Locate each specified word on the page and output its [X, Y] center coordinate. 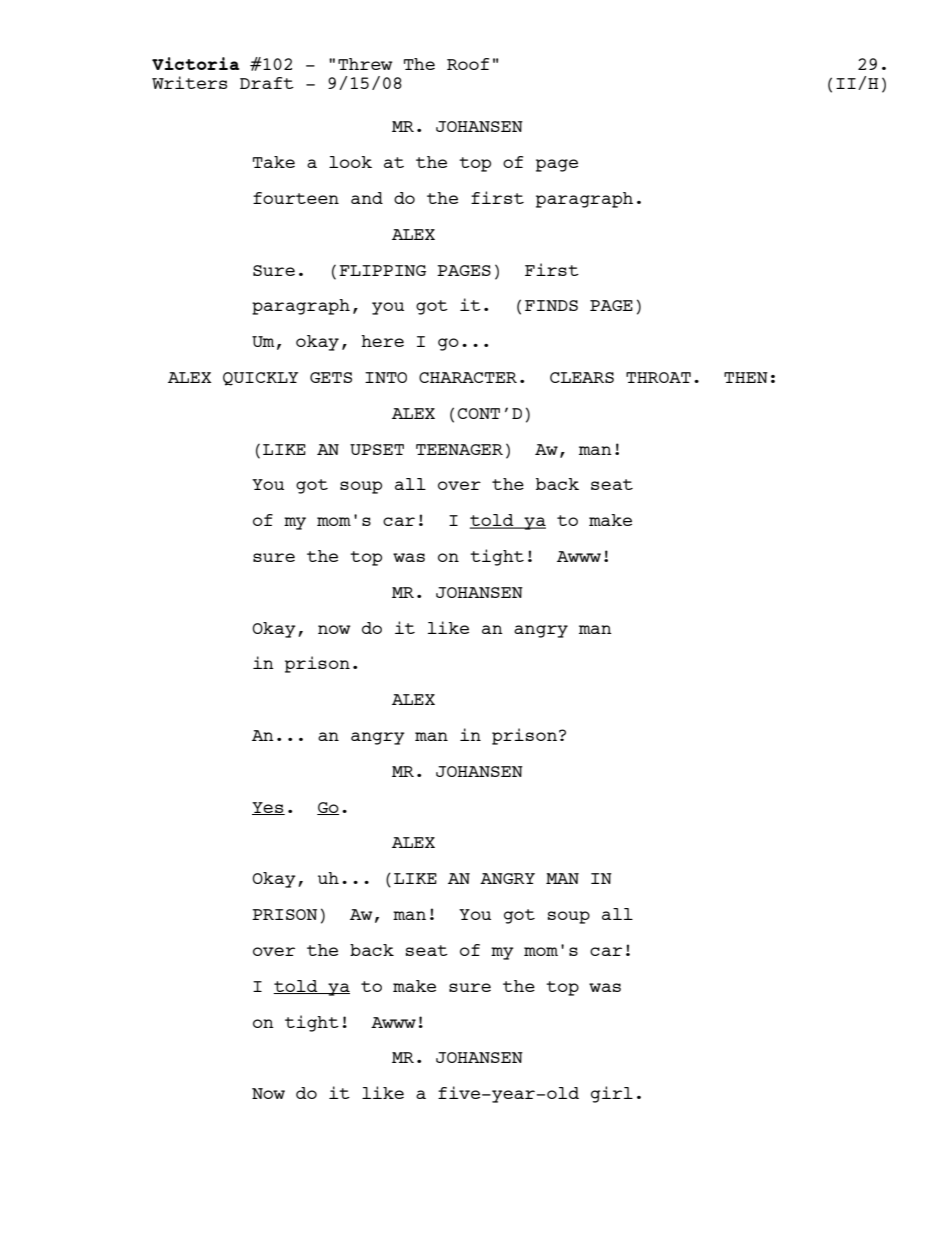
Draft [267, 83]
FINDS [551, 305]
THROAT [658, 377]
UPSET [377, 449]
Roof [468, 64]
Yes [268, 808]
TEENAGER [459, 449]
